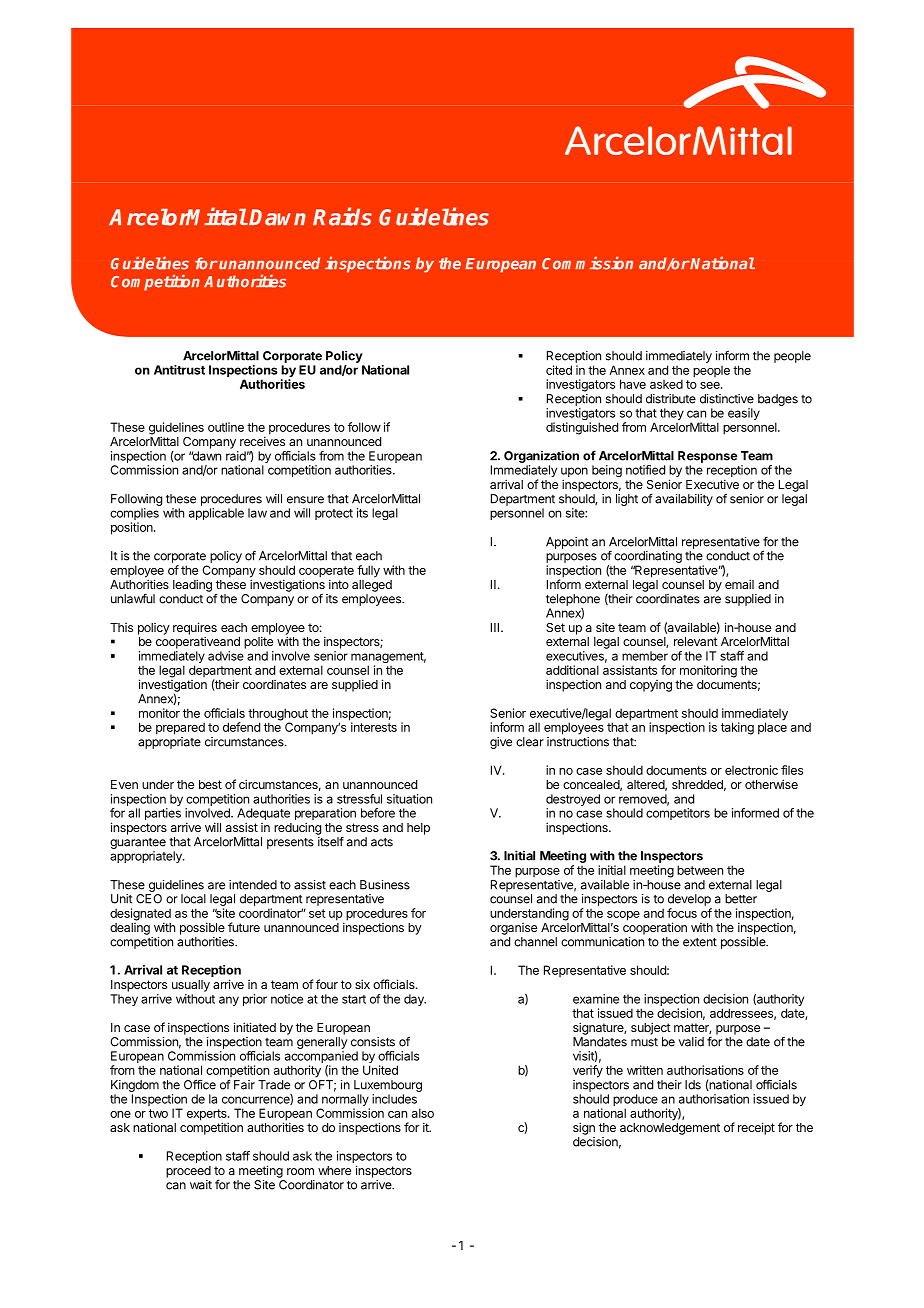  What do you see at coordinates (372, 586) in the screenshot?
I see `alleged` at bounding box center [372, 586].
